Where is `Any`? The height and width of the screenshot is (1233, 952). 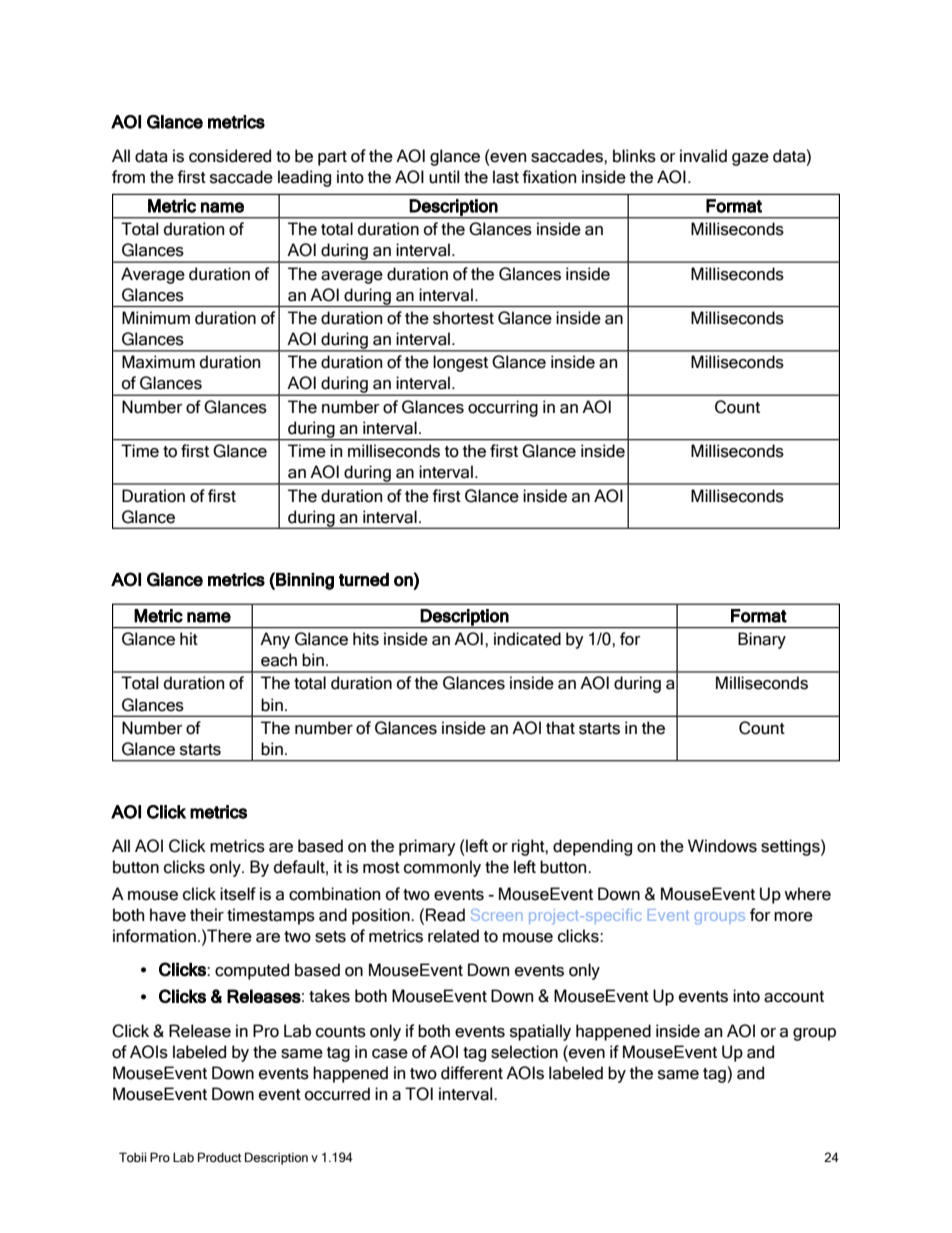
Any is located at coordinates (275, 640).
